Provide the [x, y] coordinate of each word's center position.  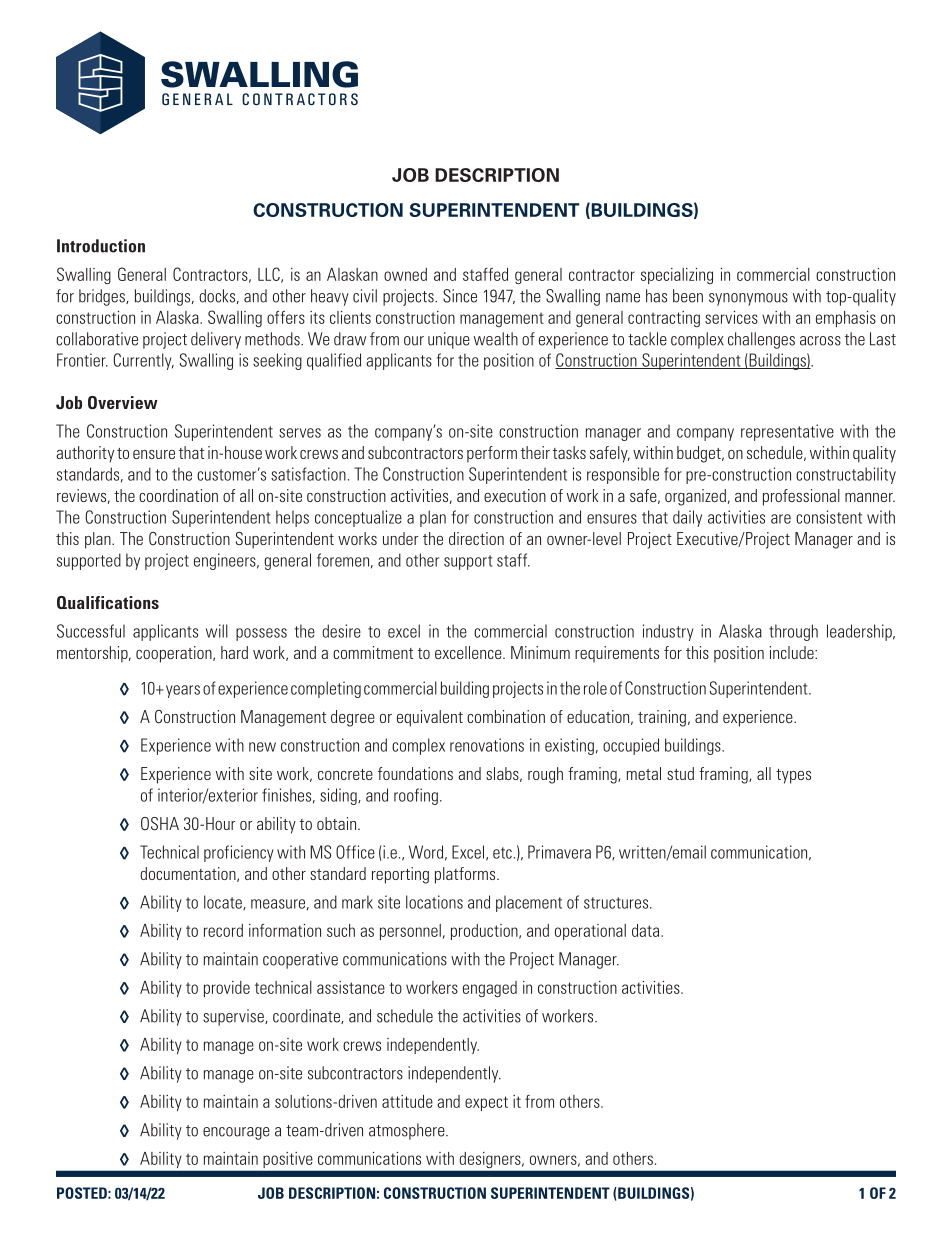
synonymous [748, 299]
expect [486, 1103]
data [647, 930]
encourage [236, 1133]
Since [460, 296]
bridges [103, 297]
